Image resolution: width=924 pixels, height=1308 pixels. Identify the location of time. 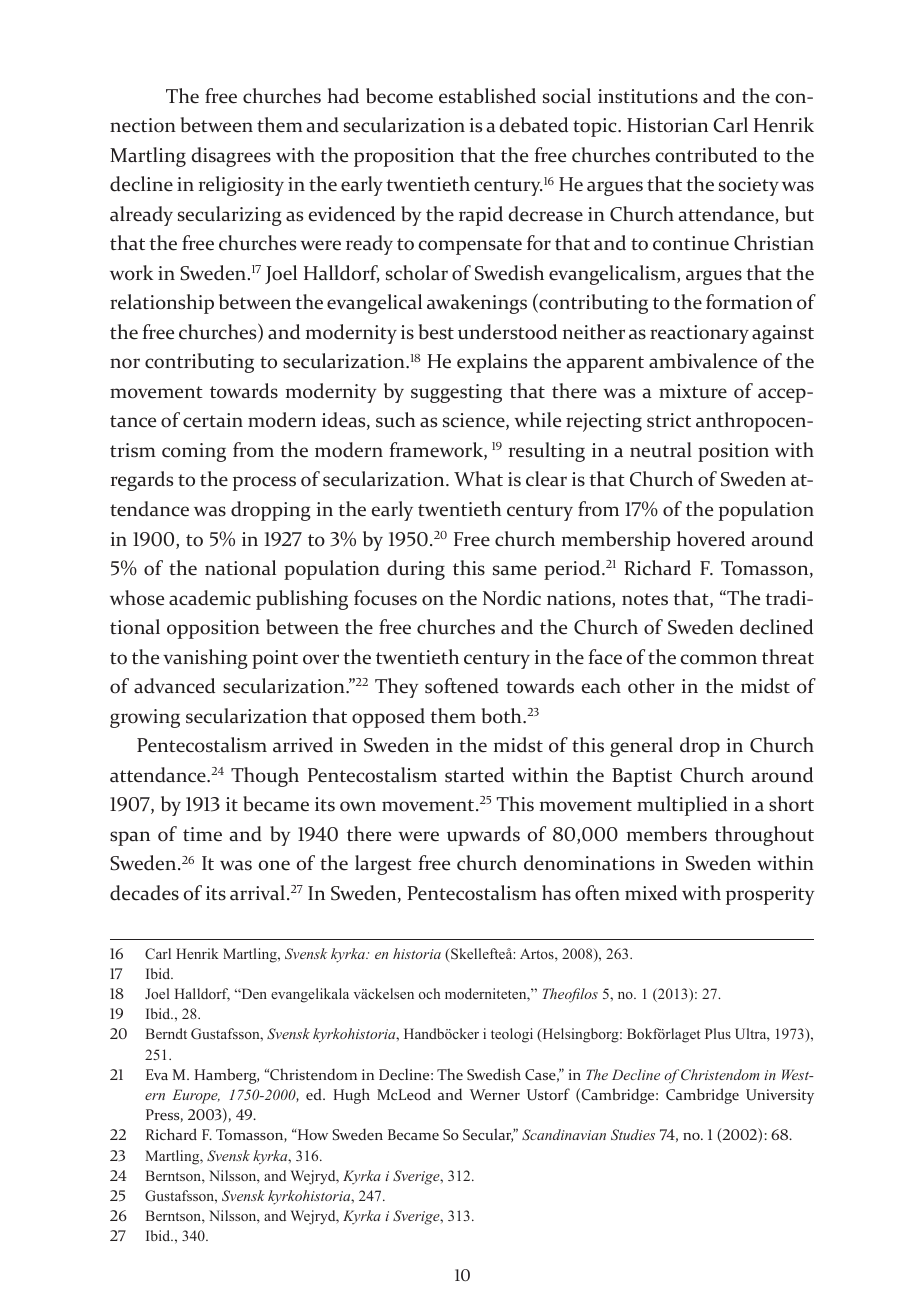
(202, 834).
